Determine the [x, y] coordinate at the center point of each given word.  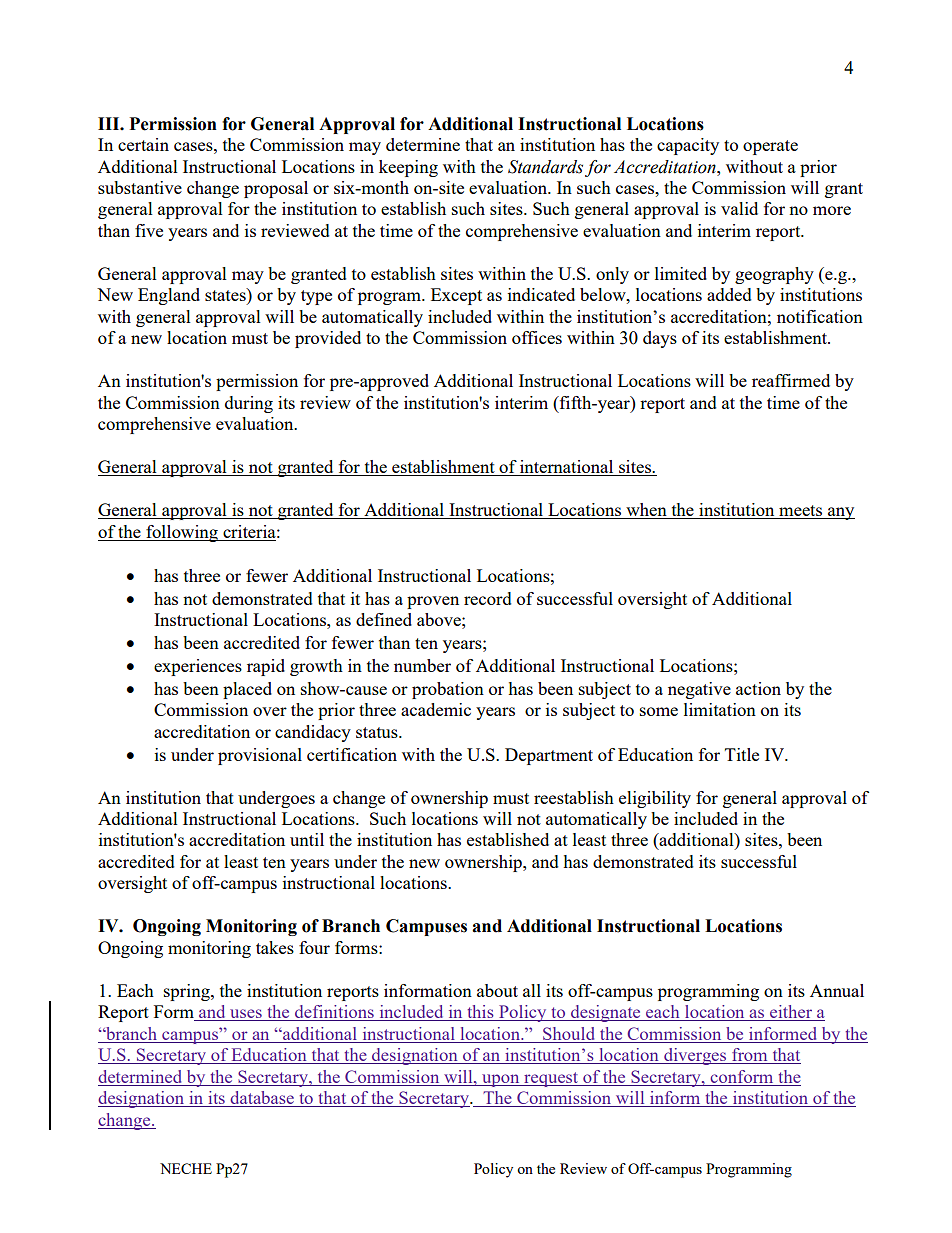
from [750, 1056]
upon [501, 1080]
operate [770, 147]
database [262, 1099]
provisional [260, 756]
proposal [276, 189]
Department [549, 756]
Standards [545, 167]
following [182, 533]
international [567, 468]
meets [801, 512]
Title [742, 754]
